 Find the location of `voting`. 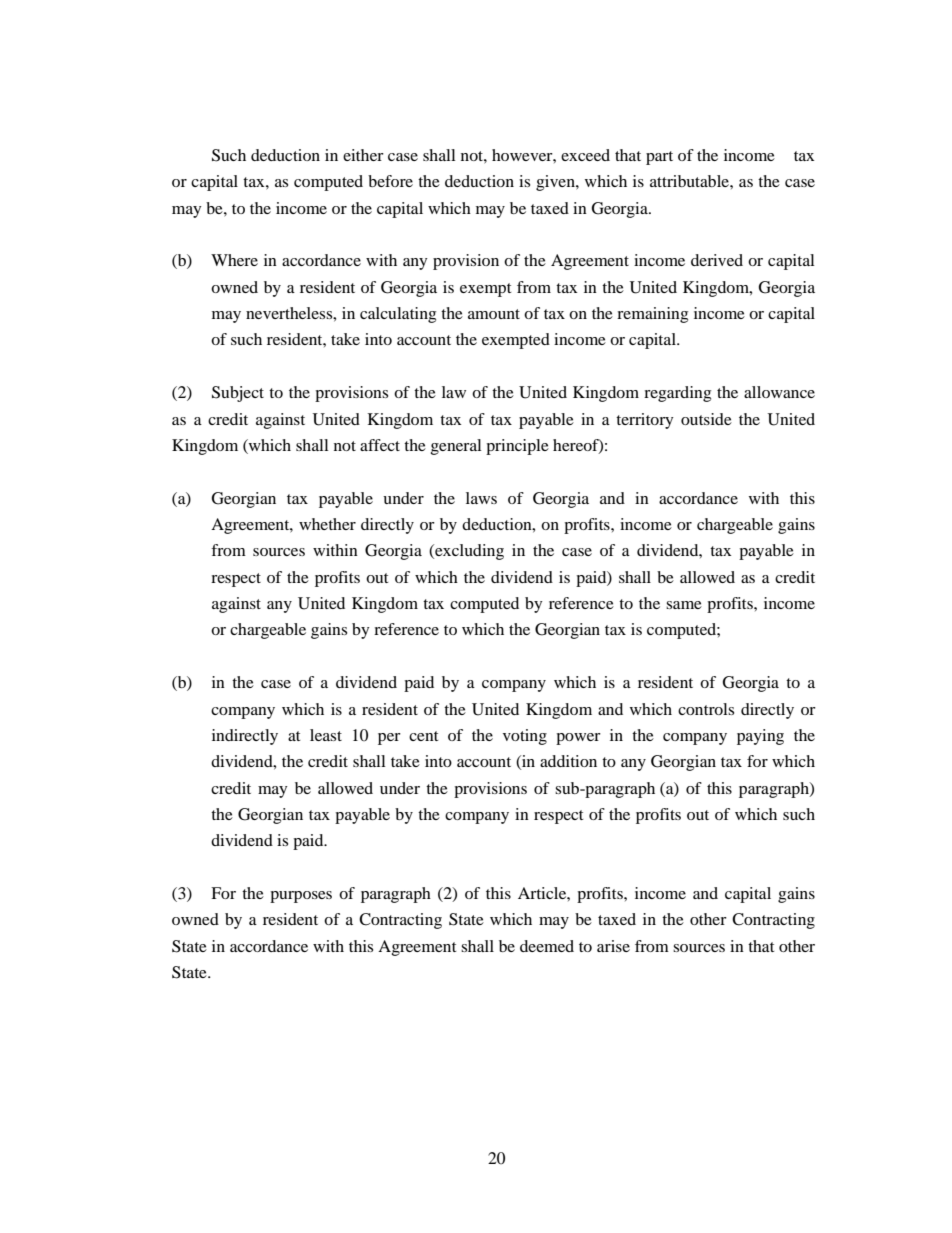

voting is located at coordinates (525, 737).
